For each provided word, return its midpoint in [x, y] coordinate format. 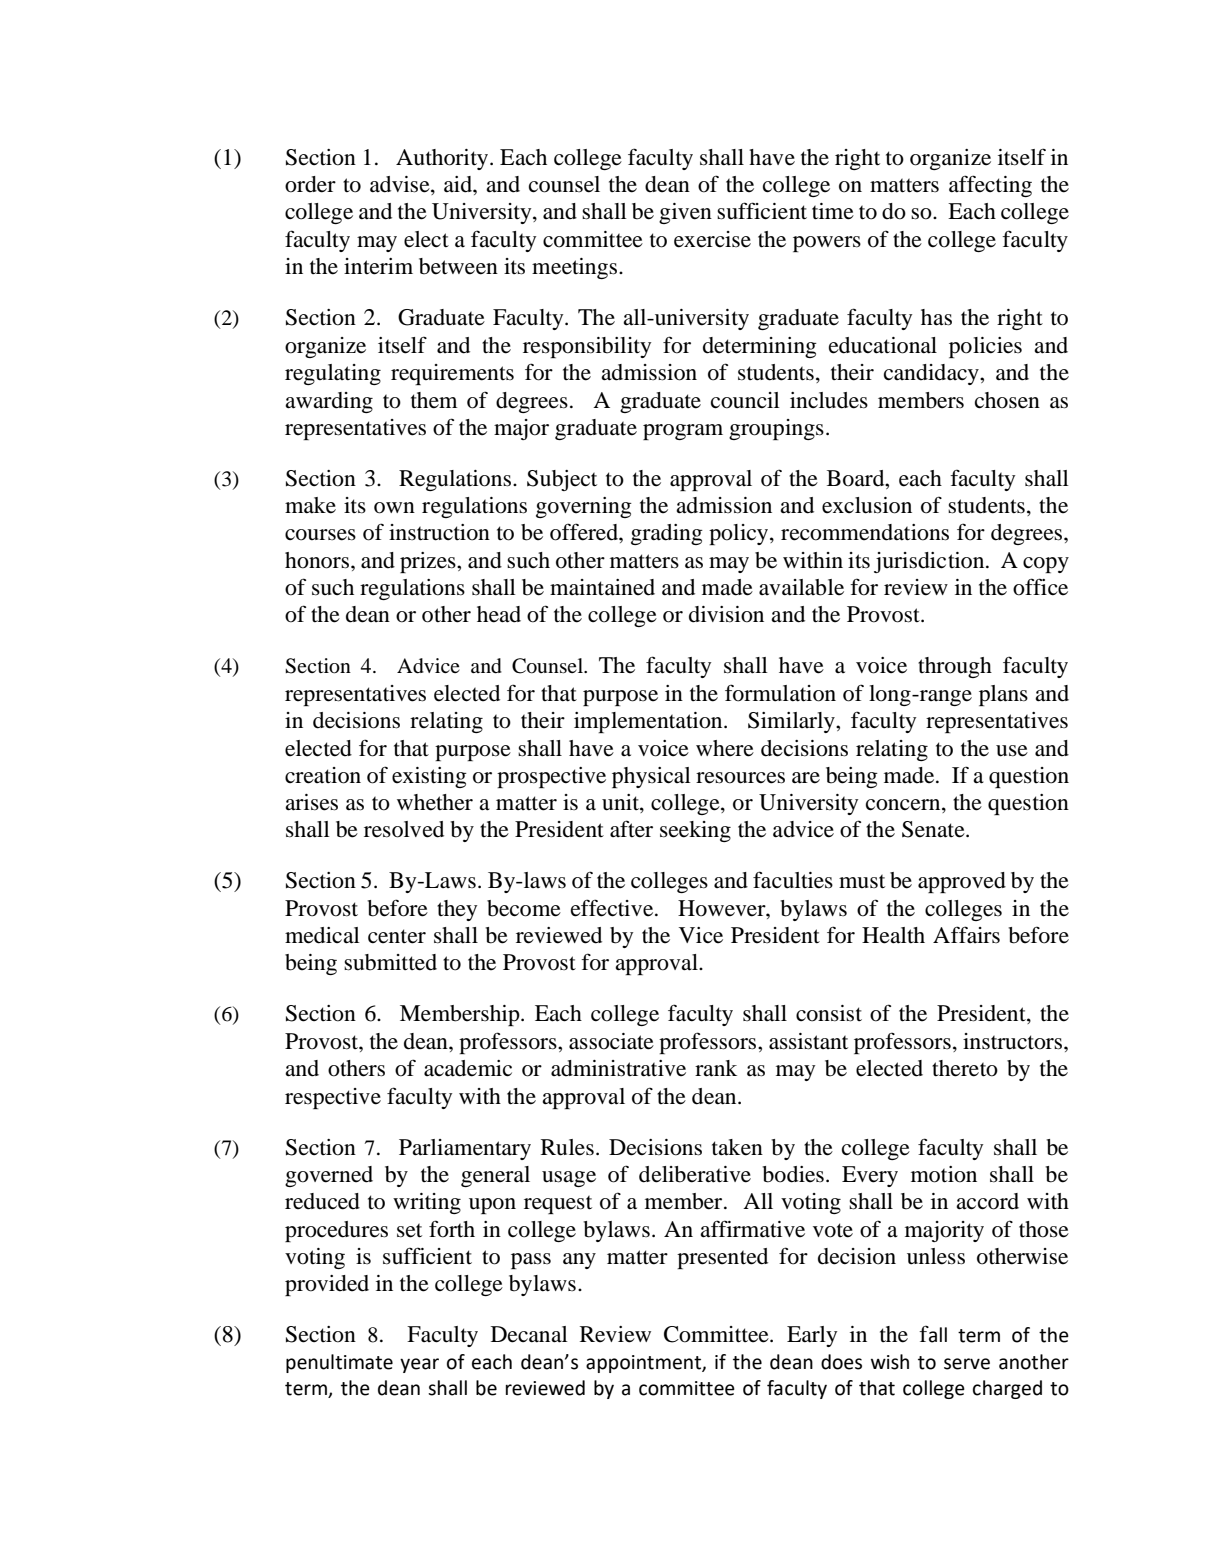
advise [401, 185]
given [685, 213]
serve [967, 1364]
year [419, 1365]
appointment [644, 1364]
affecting [990, 186]
